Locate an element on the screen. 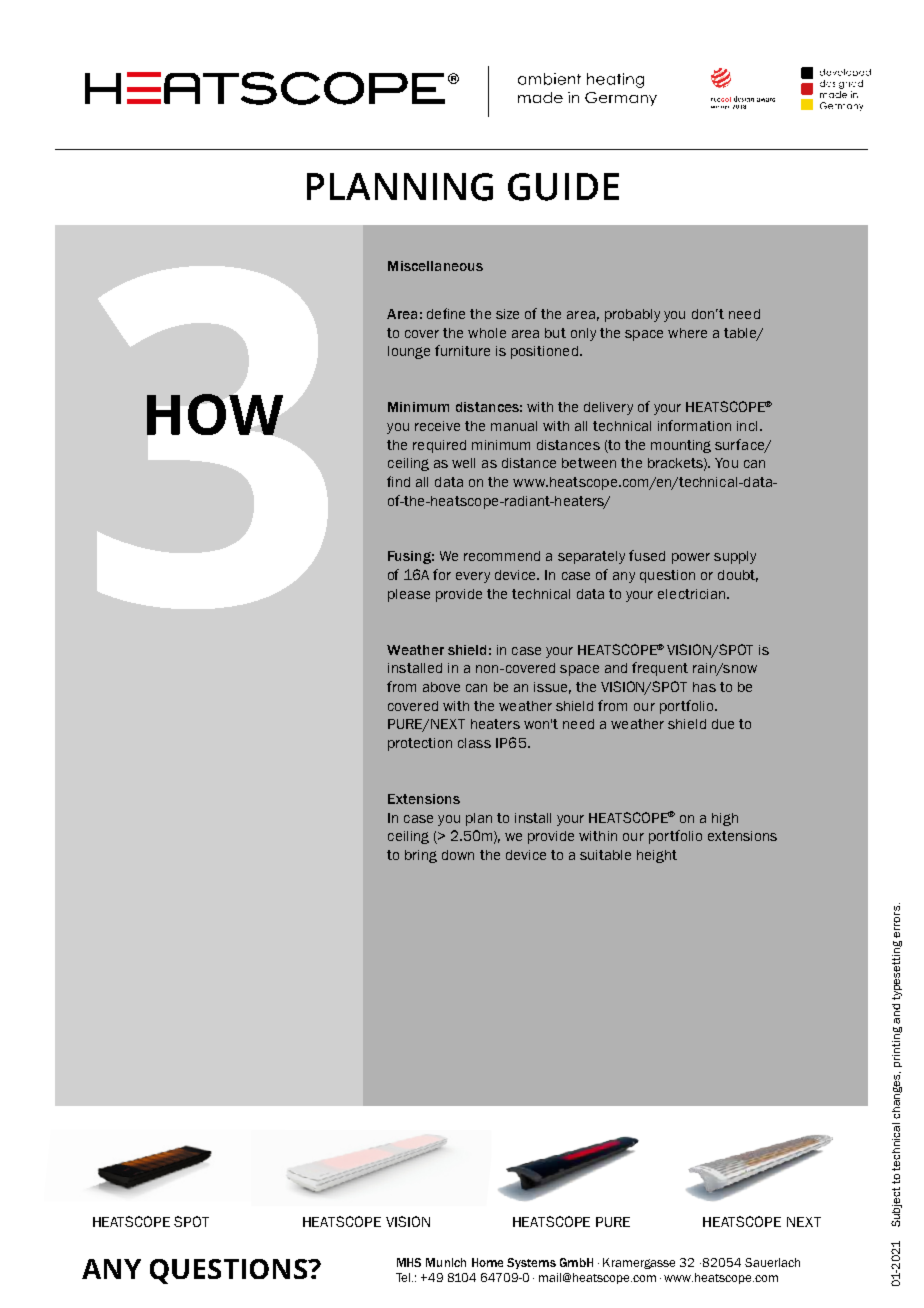  Munich is located at coordinates (446, 1262).
